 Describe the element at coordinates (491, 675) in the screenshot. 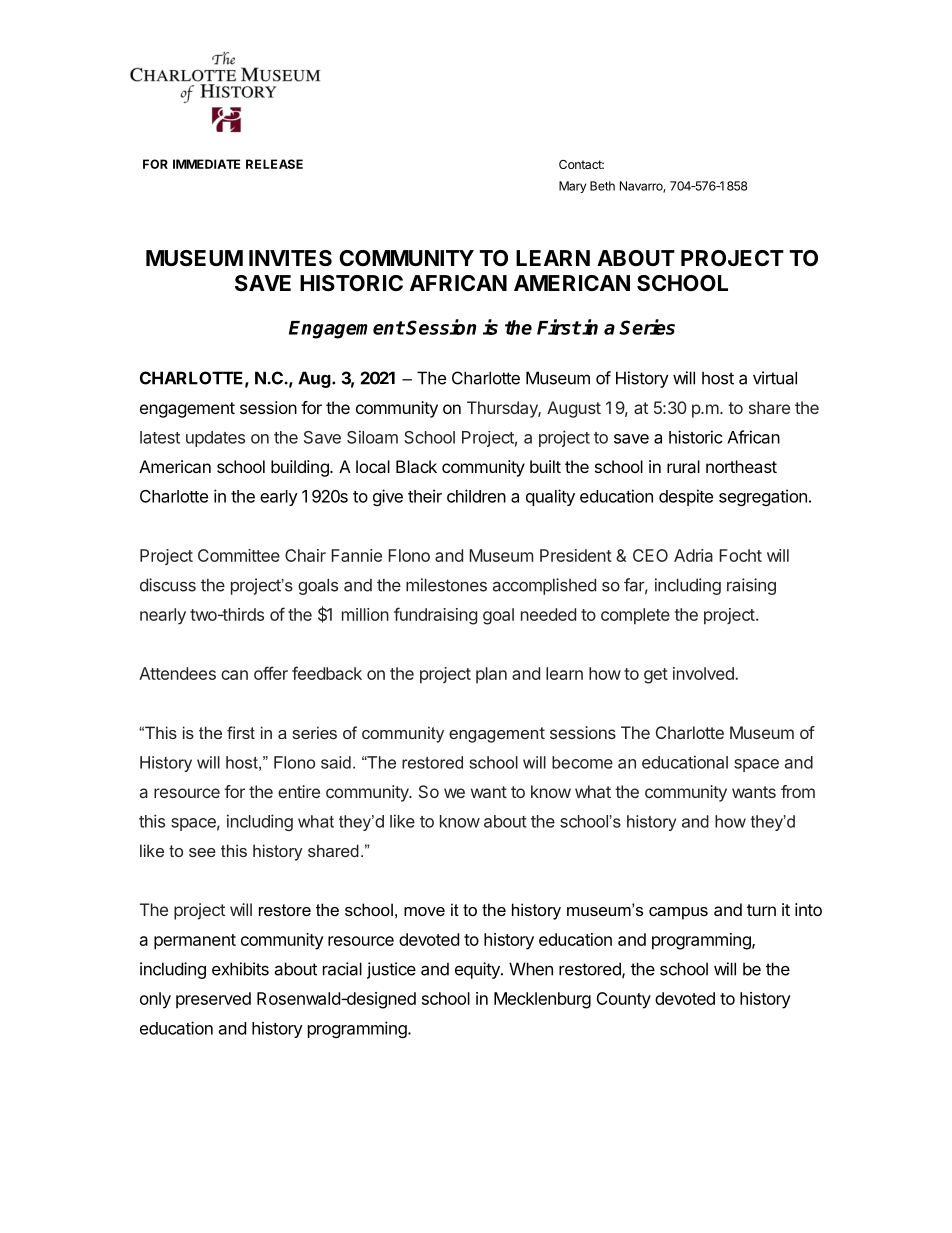

I see `plan` at that location.
